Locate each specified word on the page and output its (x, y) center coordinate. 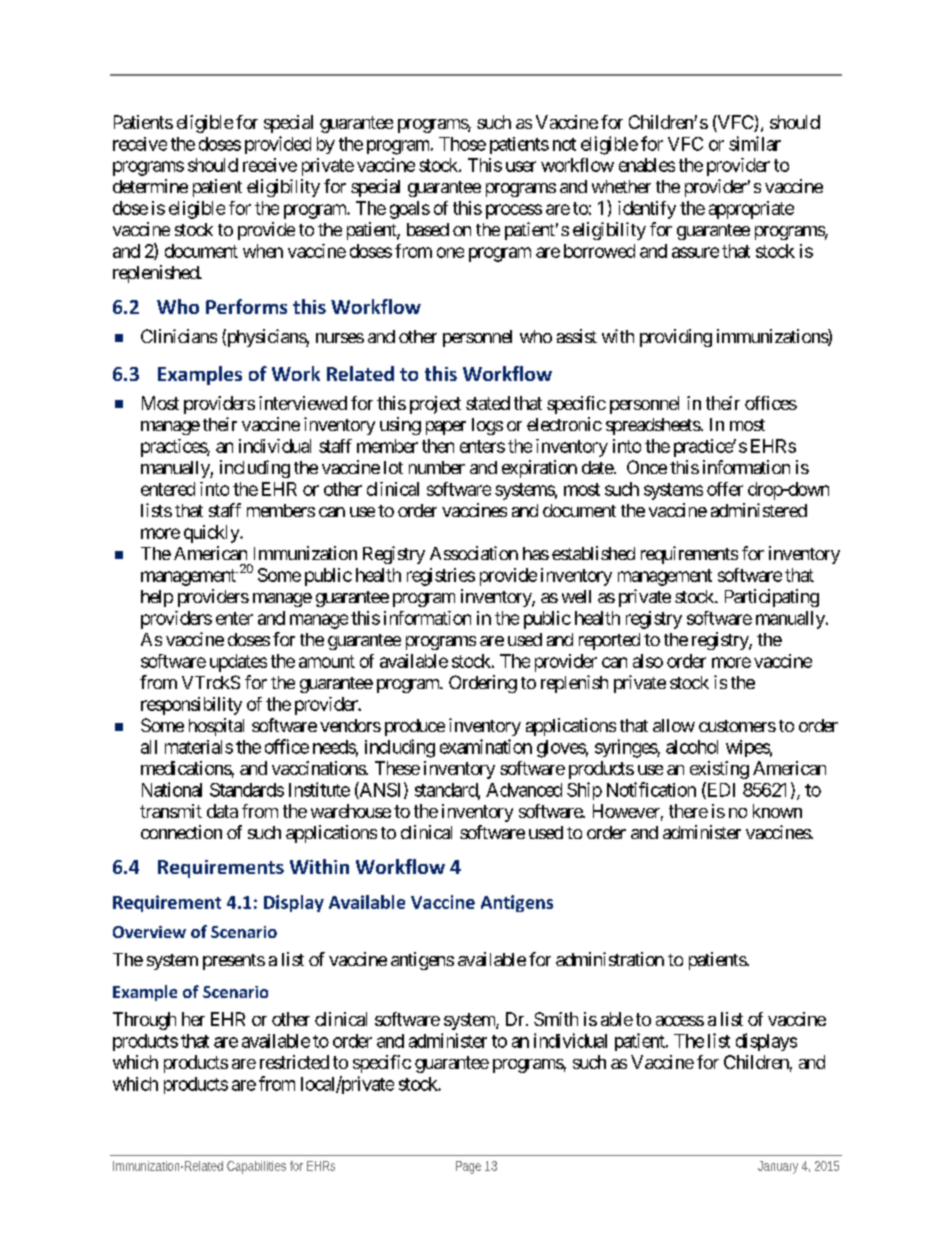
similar (755, 143)
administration (610, 959)
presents (234, 962)
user (521, 166)
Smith (556, 1019)
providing (676, 338)
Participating (772, 598)
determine (150, 186)
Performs (246, 306)
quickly (212, 534)
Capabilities (256, 1167)
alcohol (692, 747)
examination (486, 746)
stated (488, 403)
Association (474, 553)
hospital (216, 727)
